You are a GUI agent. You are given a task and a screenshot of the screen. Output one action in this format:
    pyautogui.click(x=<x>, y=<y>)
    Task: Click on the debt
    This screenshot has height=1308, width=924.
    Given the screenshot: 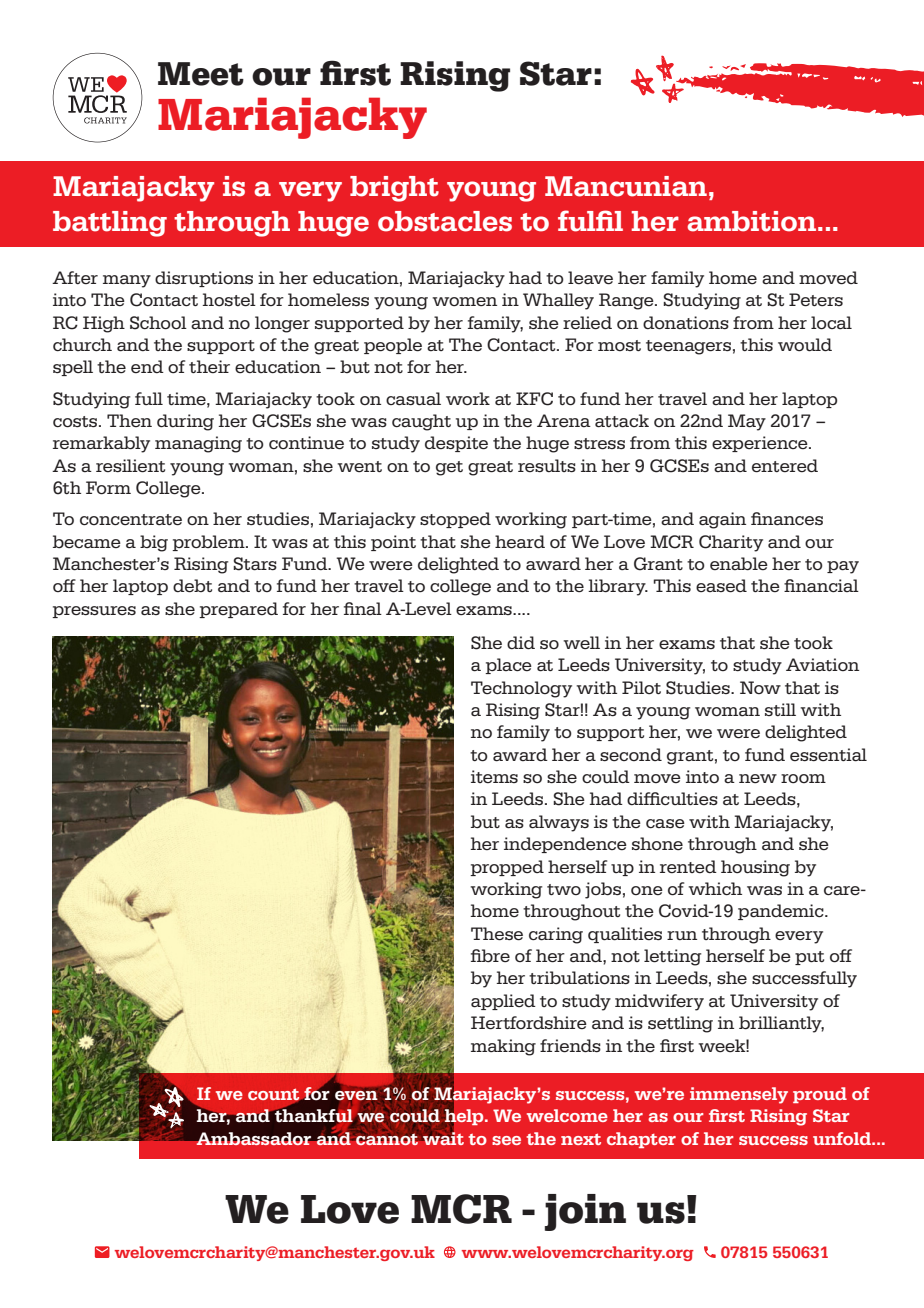 What is the action you would take?
    pyautogui.click(x=192, y=586)
